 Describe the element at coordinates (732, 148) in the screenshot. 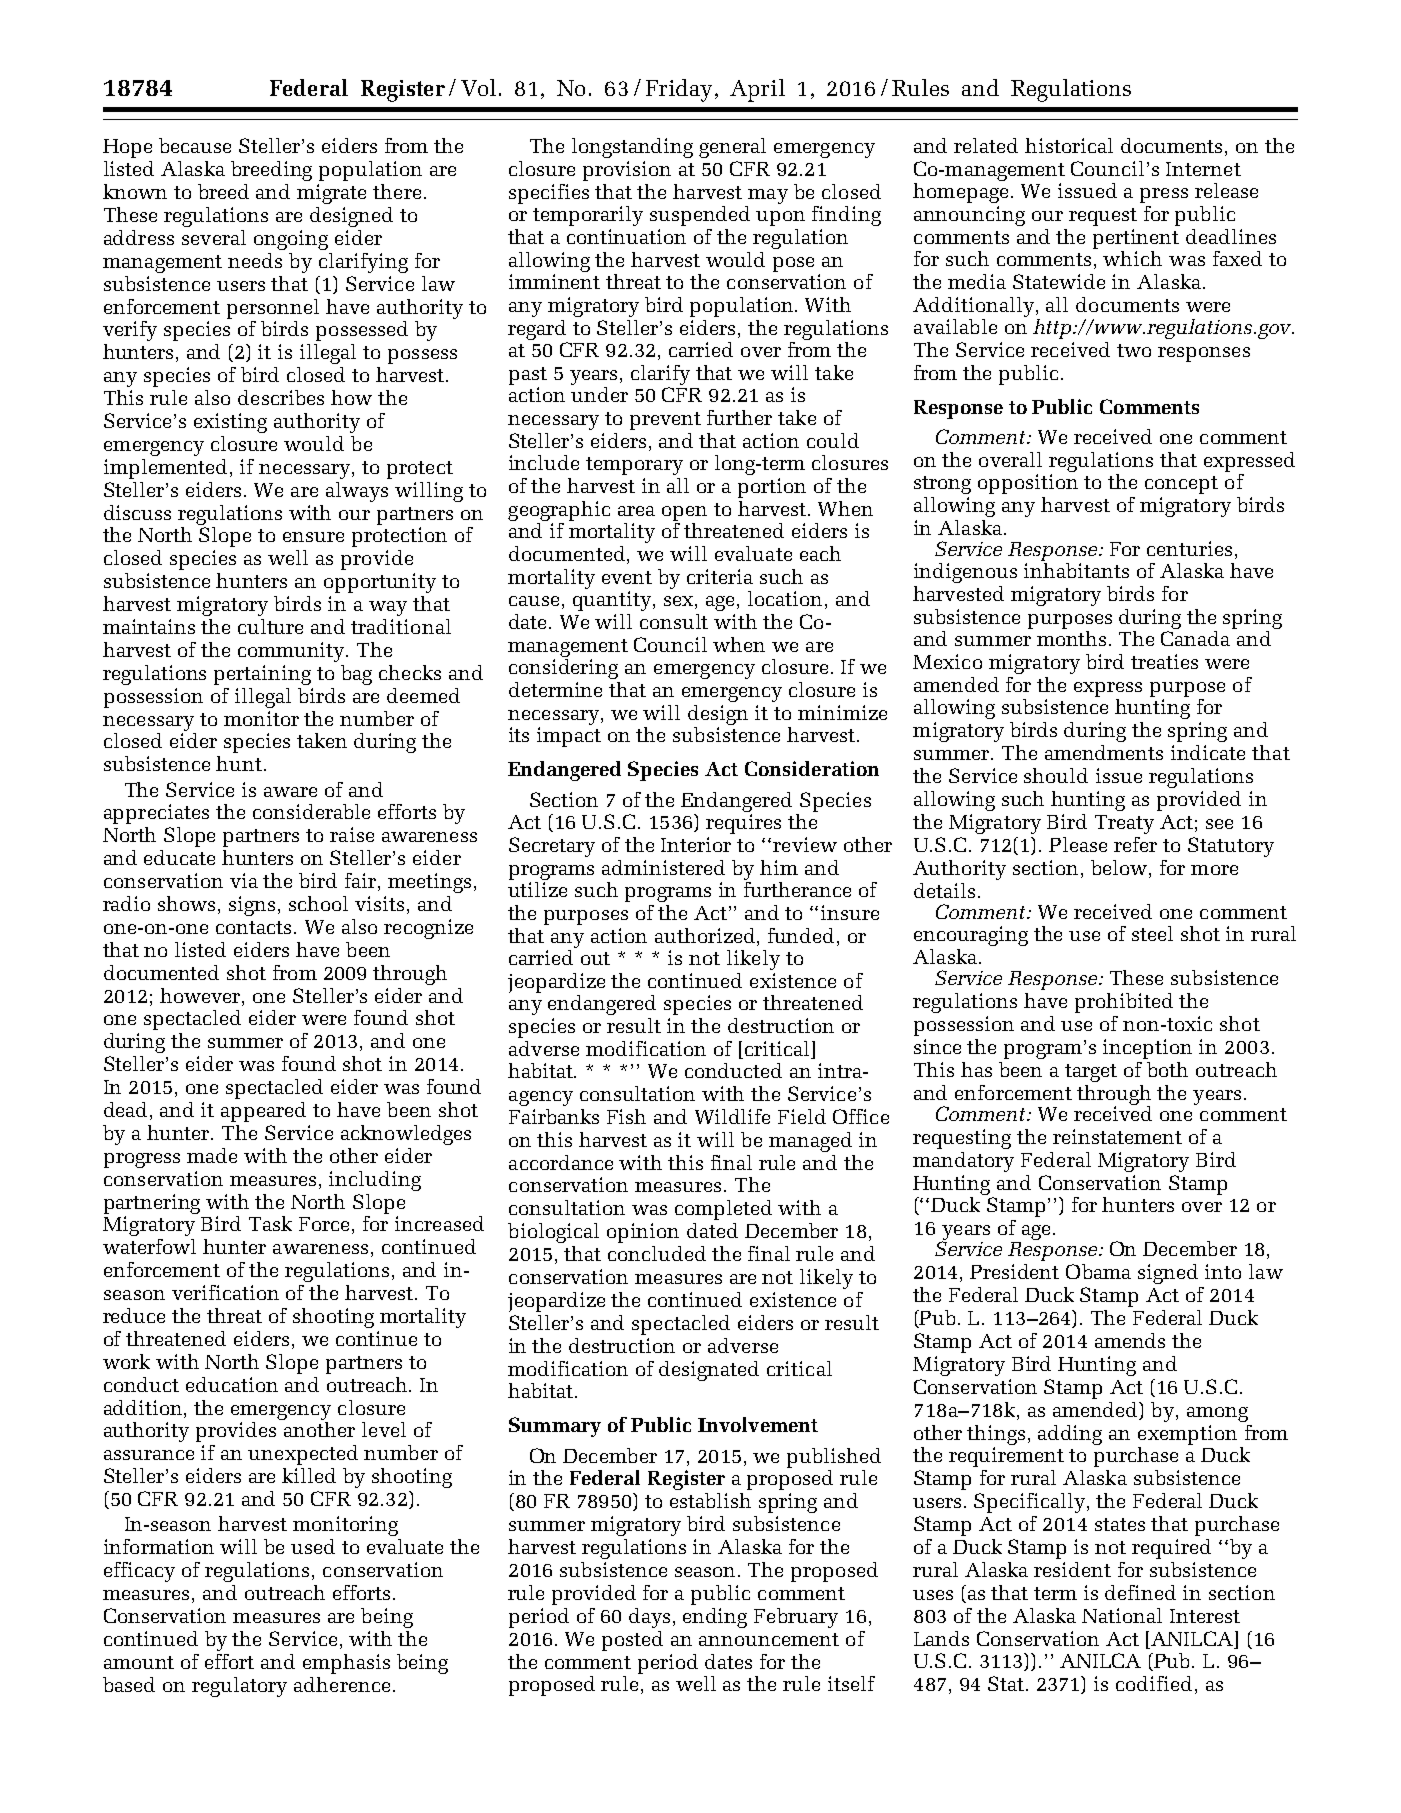

I see `general` at that location.
